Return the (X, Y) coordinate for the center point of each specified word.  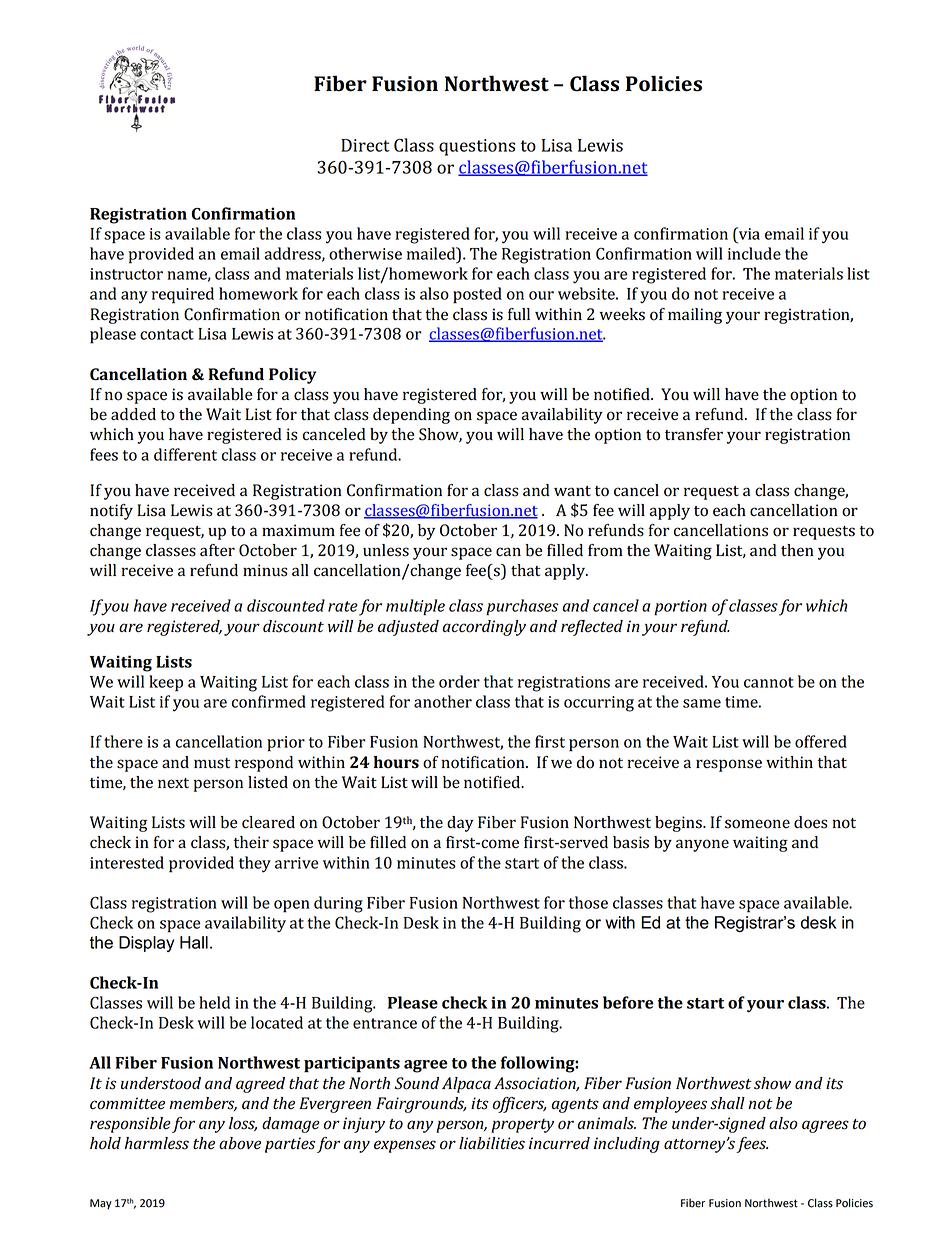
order (459, 681)
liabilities (492, 1143)
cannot (769, 682)
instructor (126, 274)
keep (166, 683)
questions (477, 147)
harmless (157, 1143)
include (754, 253)
